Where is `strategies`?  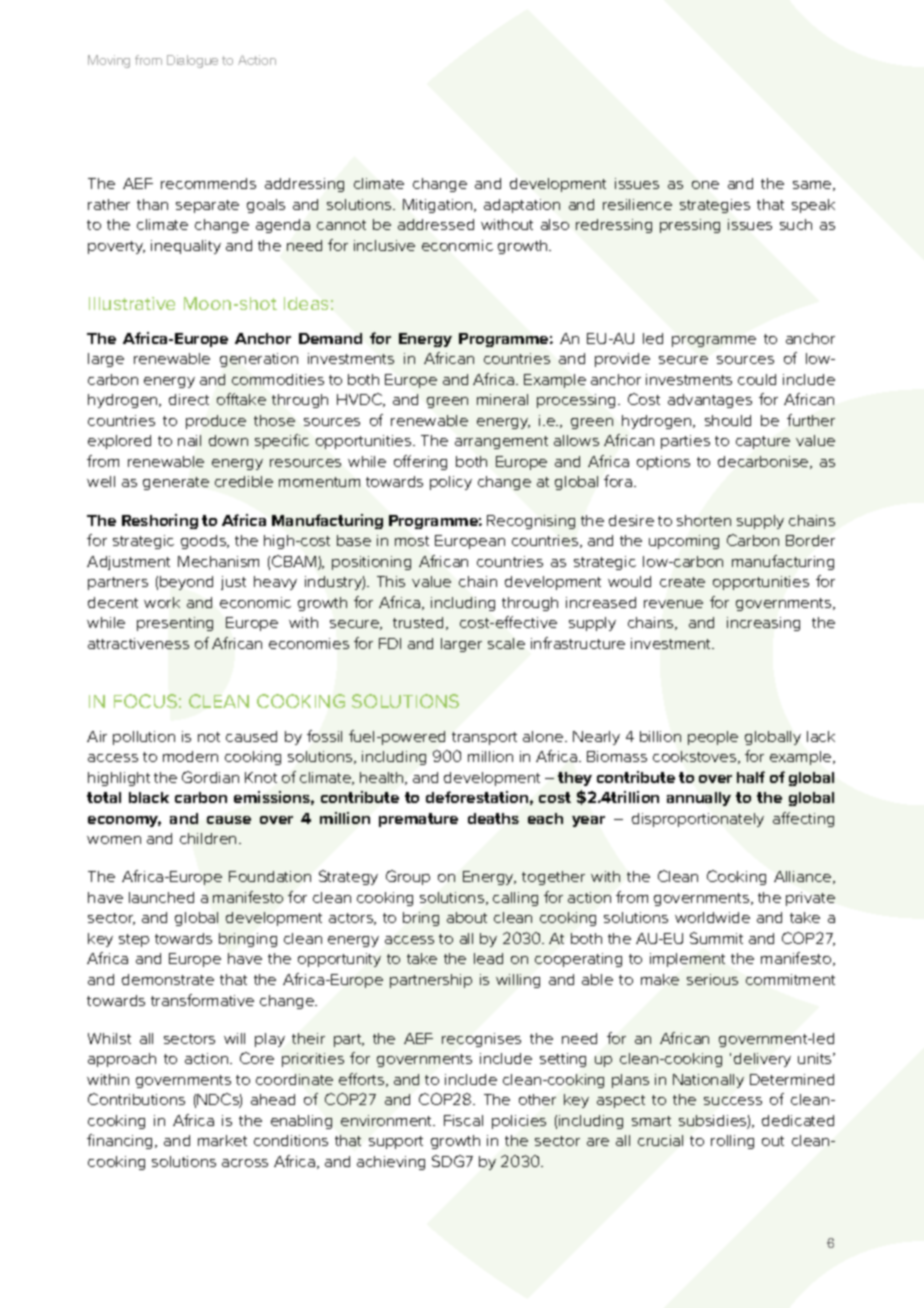
strategies is located at coordinates (715, 206).
